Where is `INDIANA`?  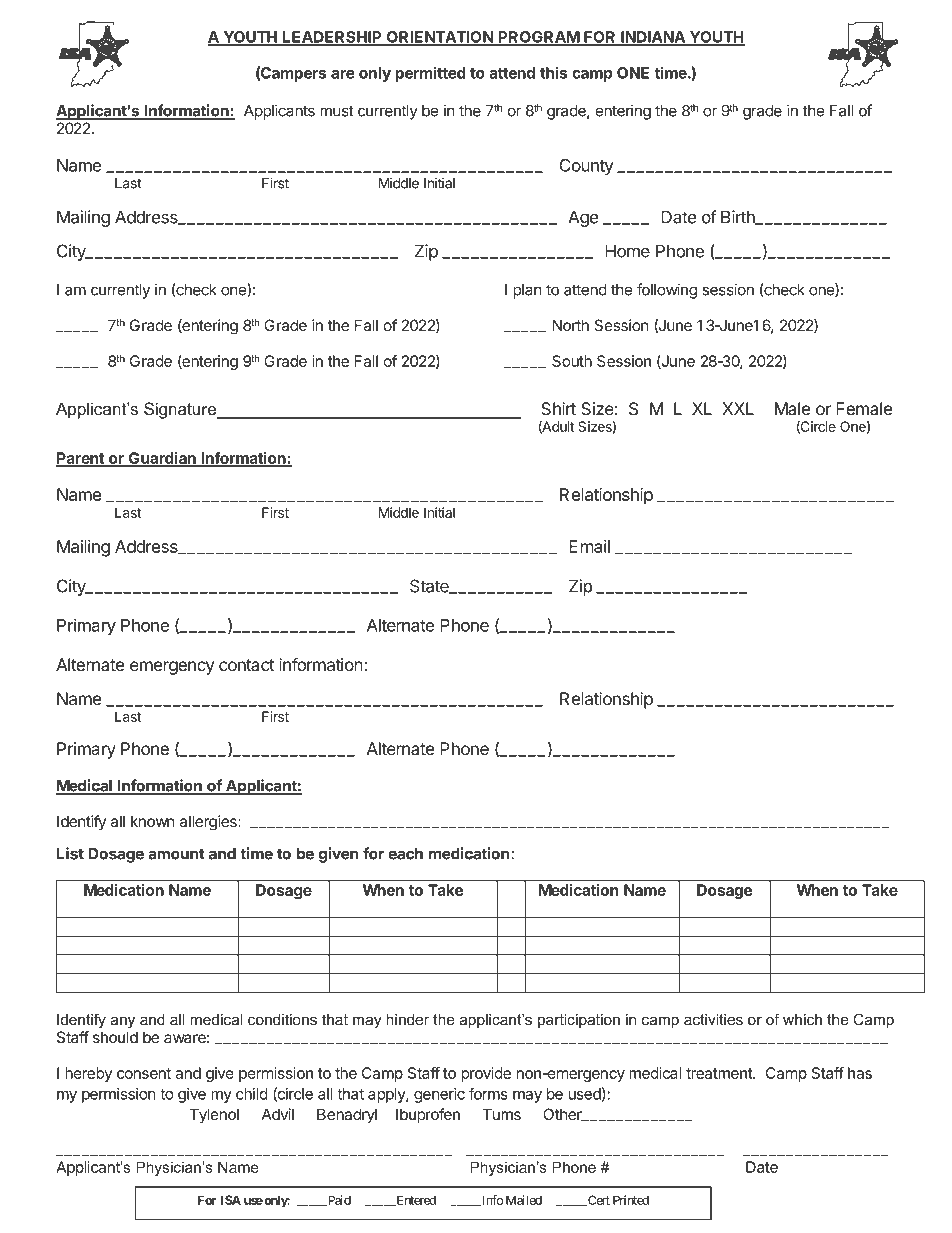
INDIANA is located at coordinates (653, 38).
